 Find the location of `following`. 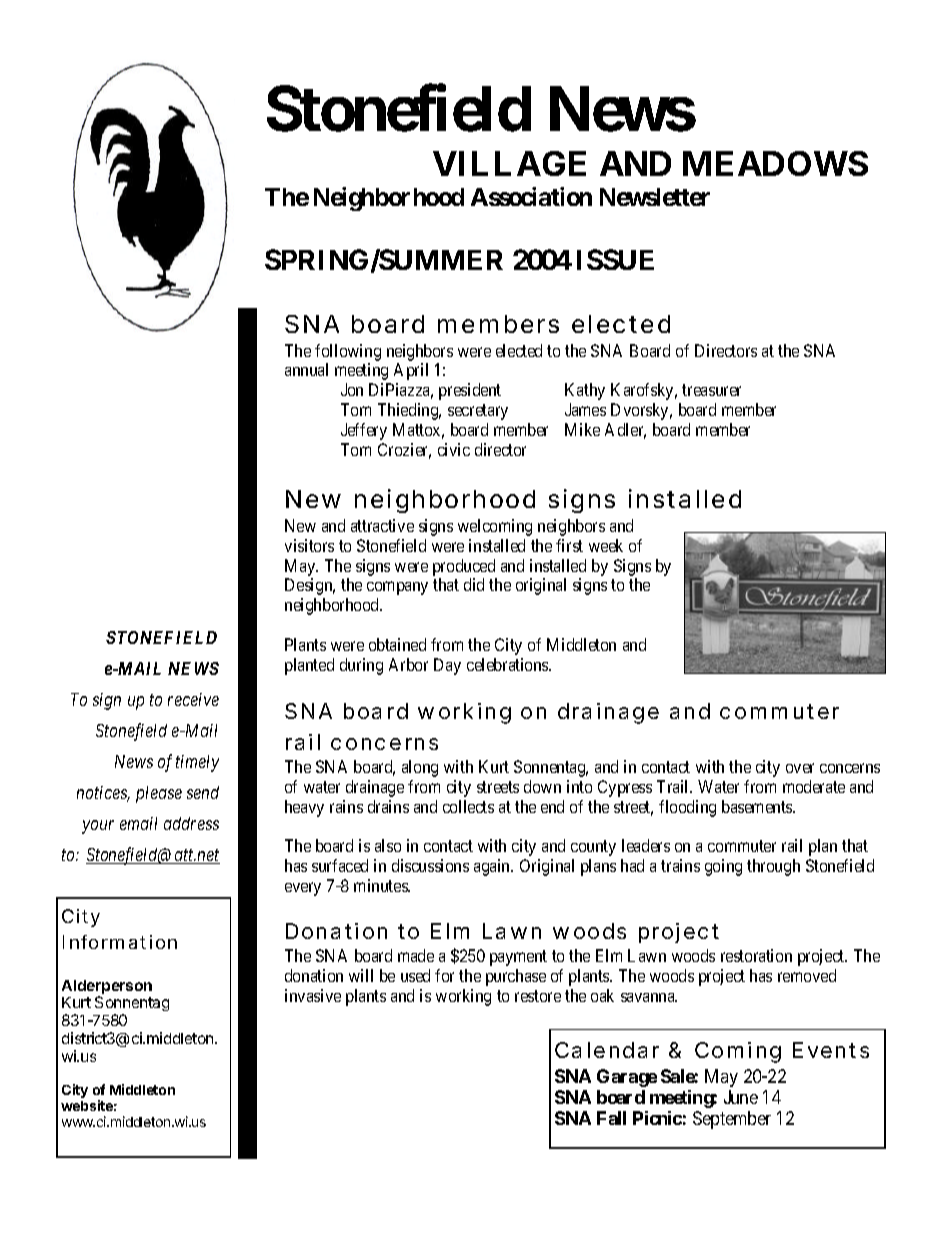

following is located at coordinates (348, 352).
